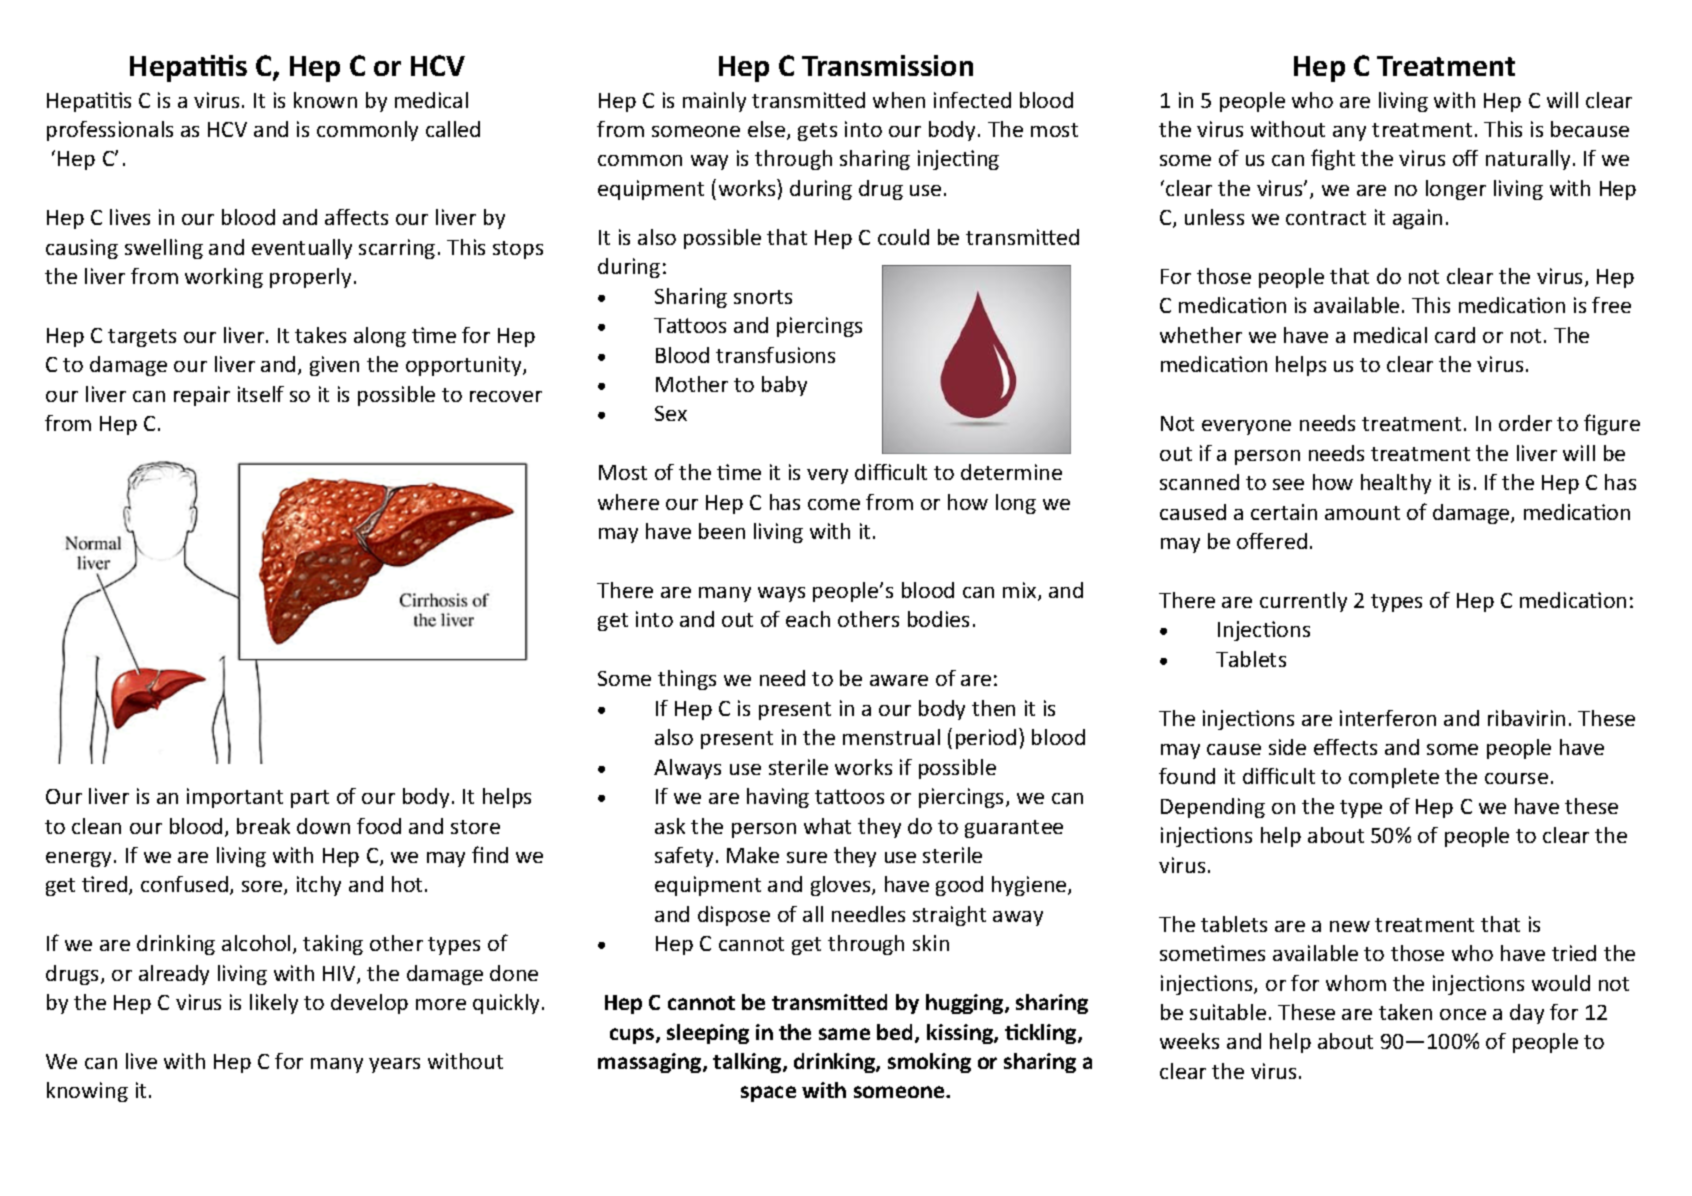  What do you see at coordinates (1350, 926) in the screenshot?
I see `new` at bounding box center [1350, 926].
